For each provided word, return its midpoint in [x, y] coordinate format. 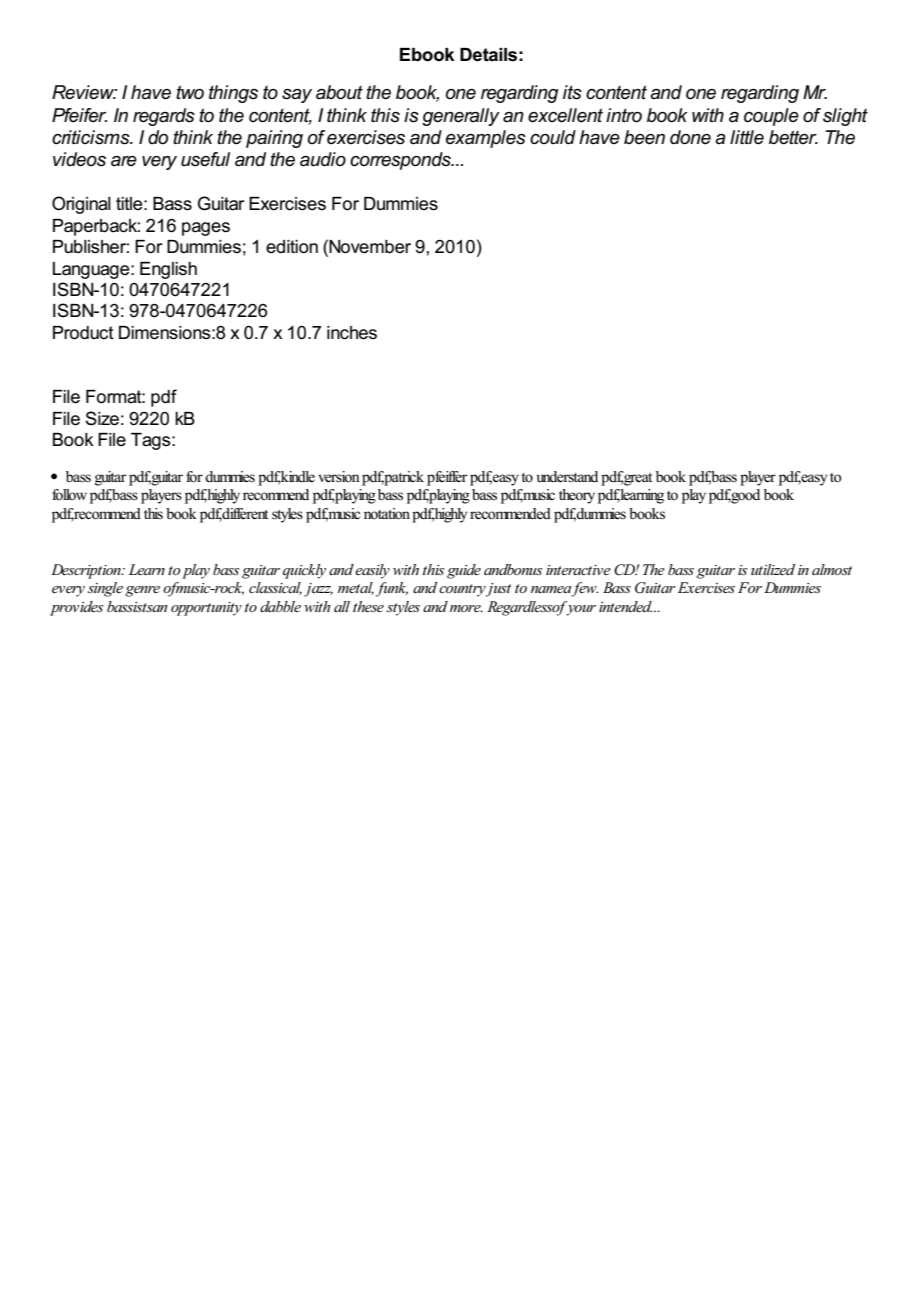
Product [83, 333]
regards [164, 117]
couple [771, 117]
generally [461, 117]
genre [142, 591]
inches [352, 333]
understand [567, 477]
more [466, 608]
